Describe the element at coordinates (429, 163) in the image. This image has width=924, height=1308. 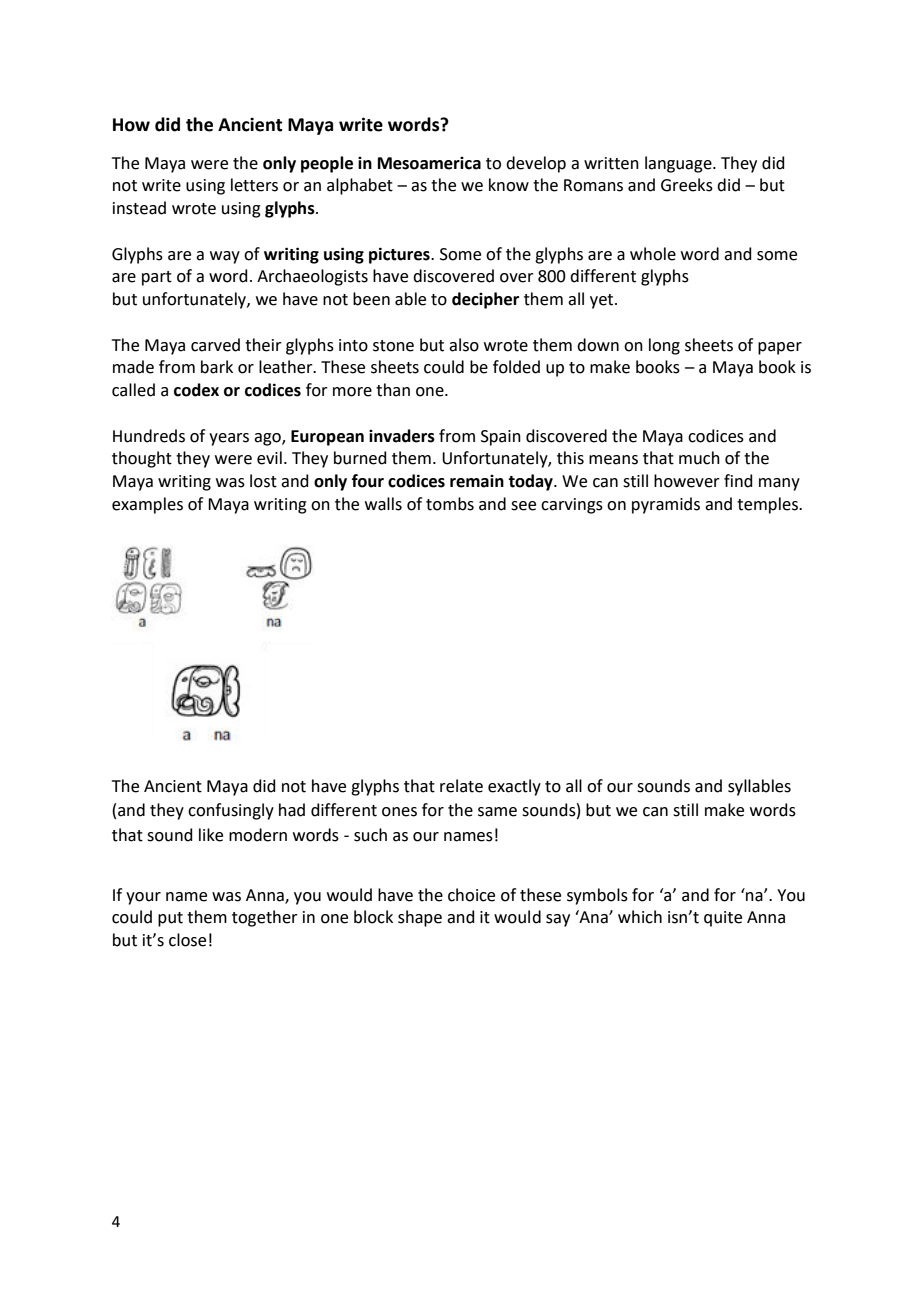
I see `Mesoamerica` at that location.
